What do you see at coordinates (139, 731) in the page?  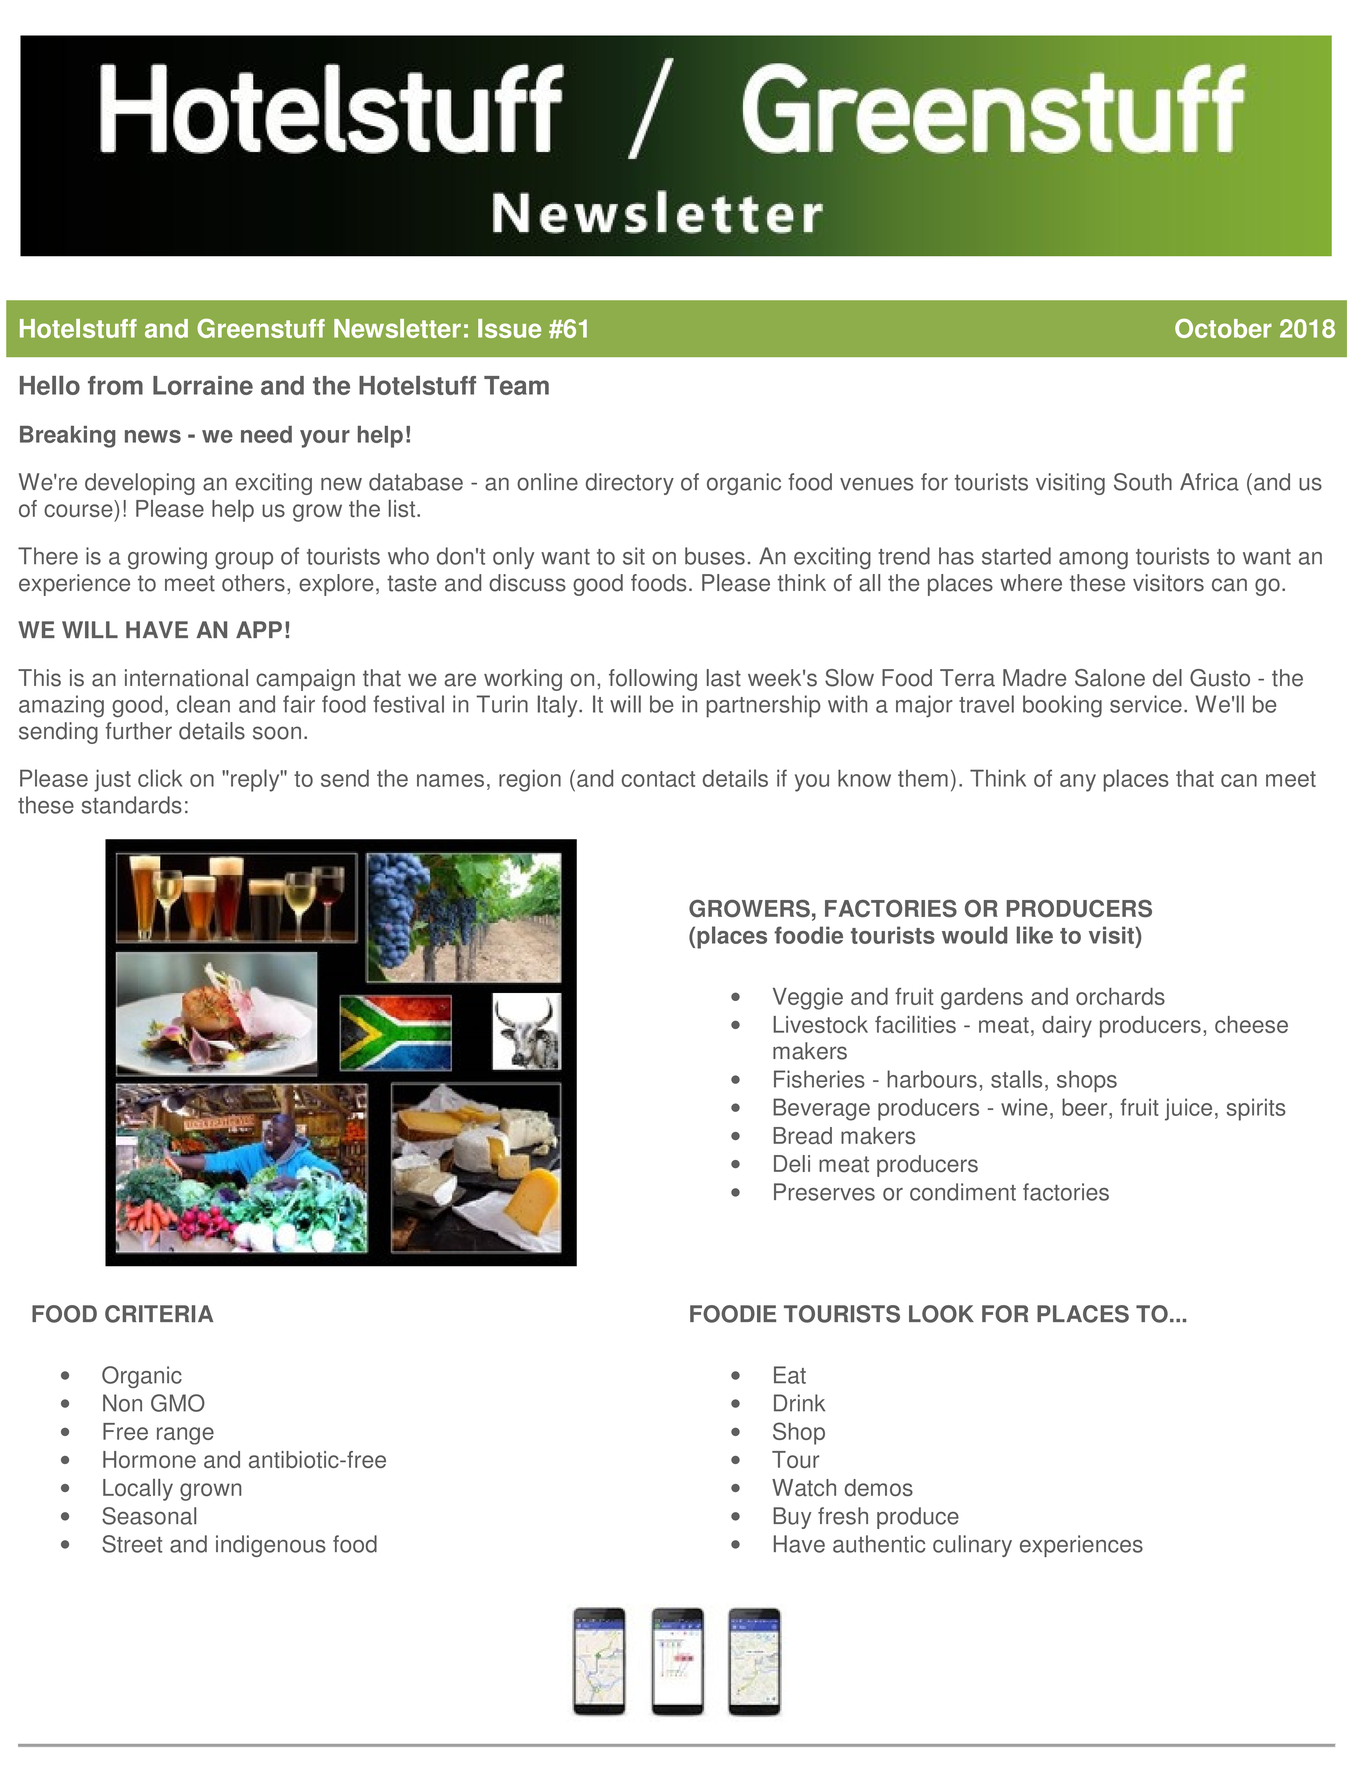 I see `further` at bounding box center [139, 731].
